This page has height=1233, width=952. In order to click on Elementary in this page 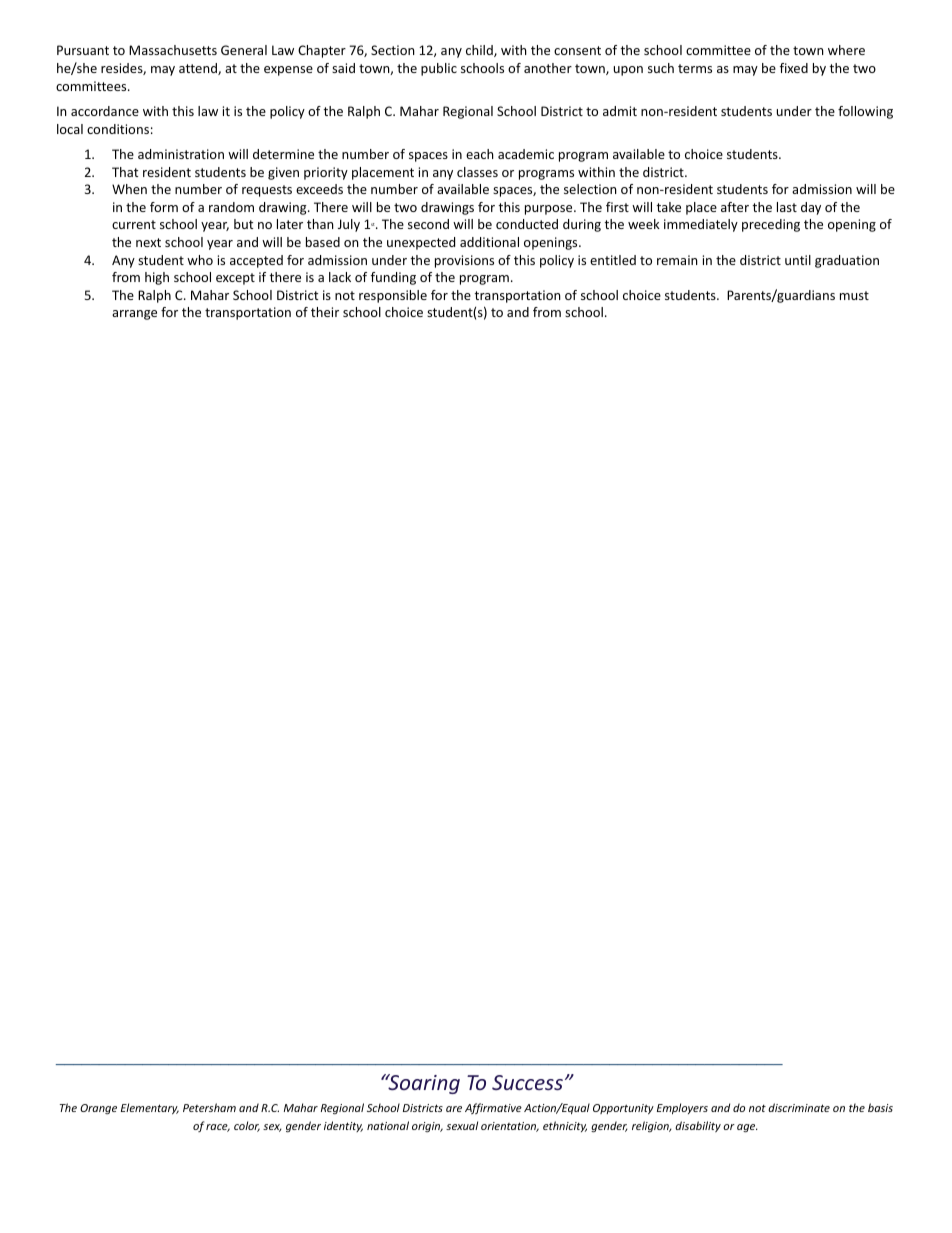, I will do `click(150, 1108)`.
